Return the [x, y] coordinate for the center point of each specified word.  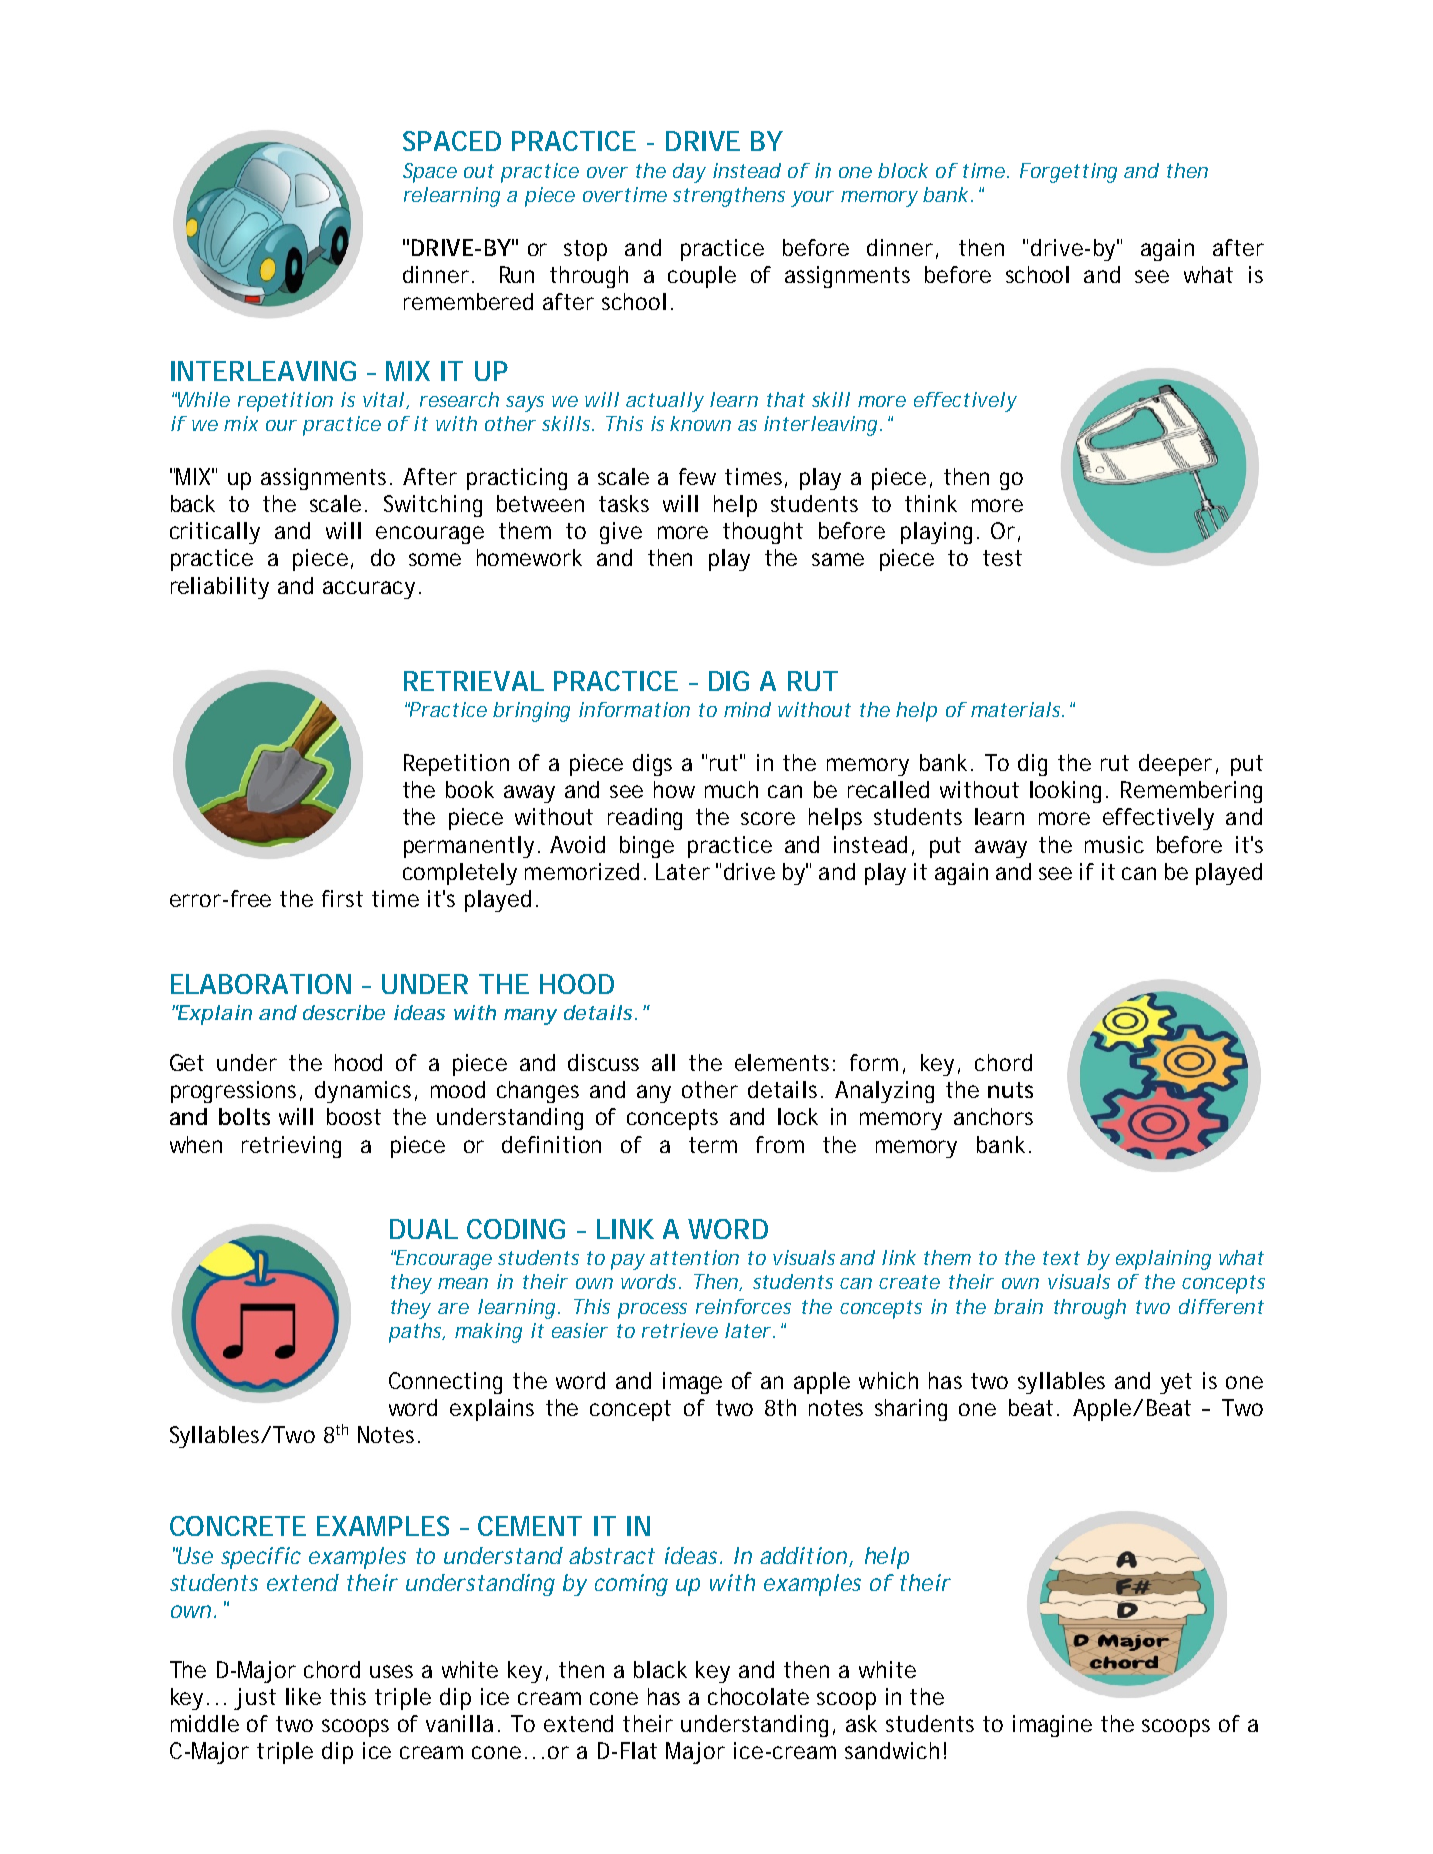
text [1061, 1258]
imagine [1052, 1726]
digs [652, 765]
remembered [468, 301]
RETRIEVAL [473, 681]
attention [694, 1257]
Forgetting [1068, 173]
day [689, 173]
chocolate [758, 1696]
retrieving [291, 1147]
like [303, 1696]
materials [1017, 709]
